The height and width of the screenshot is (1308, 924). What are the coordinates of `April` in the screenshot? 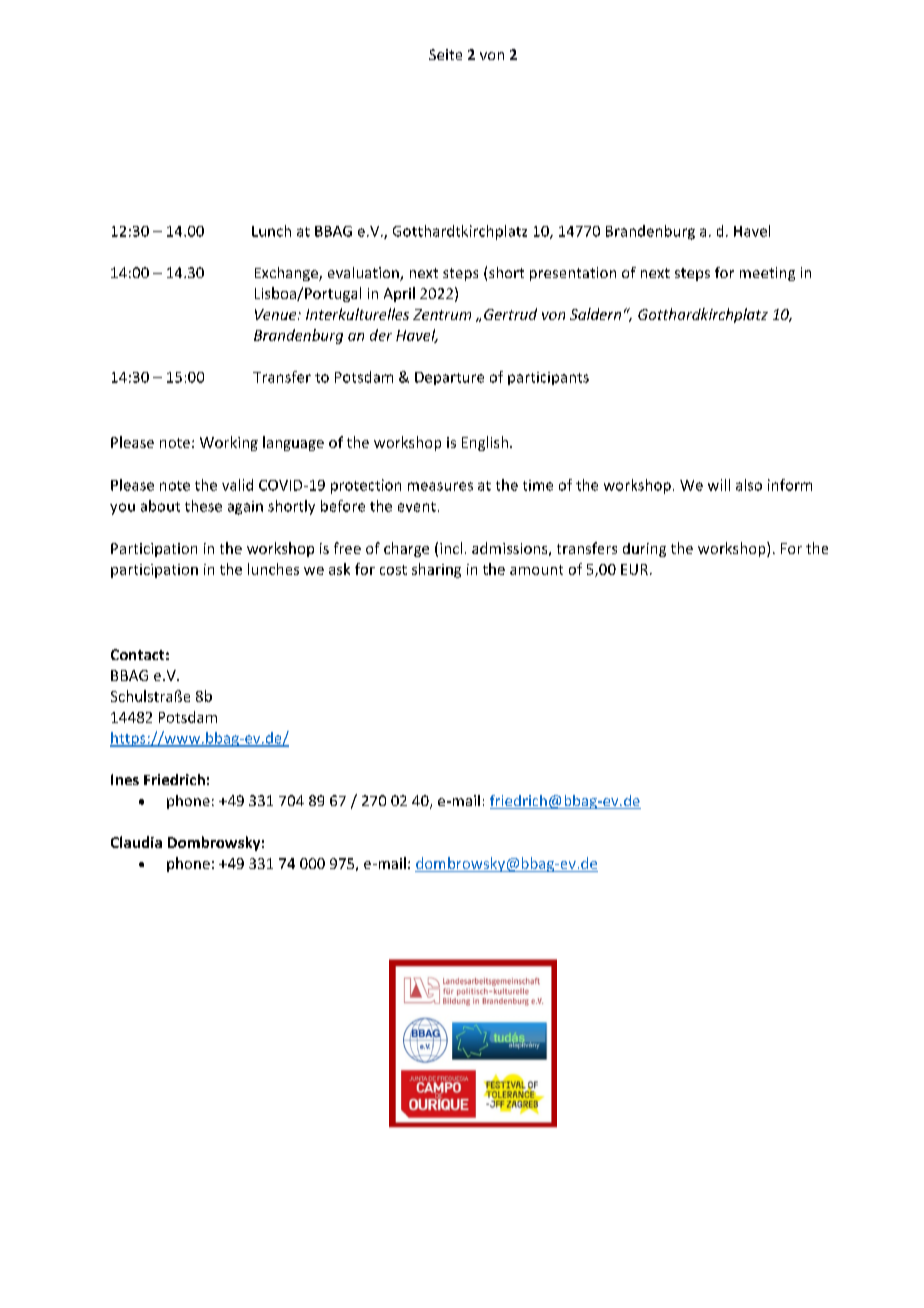 It's located at (399, 294).
